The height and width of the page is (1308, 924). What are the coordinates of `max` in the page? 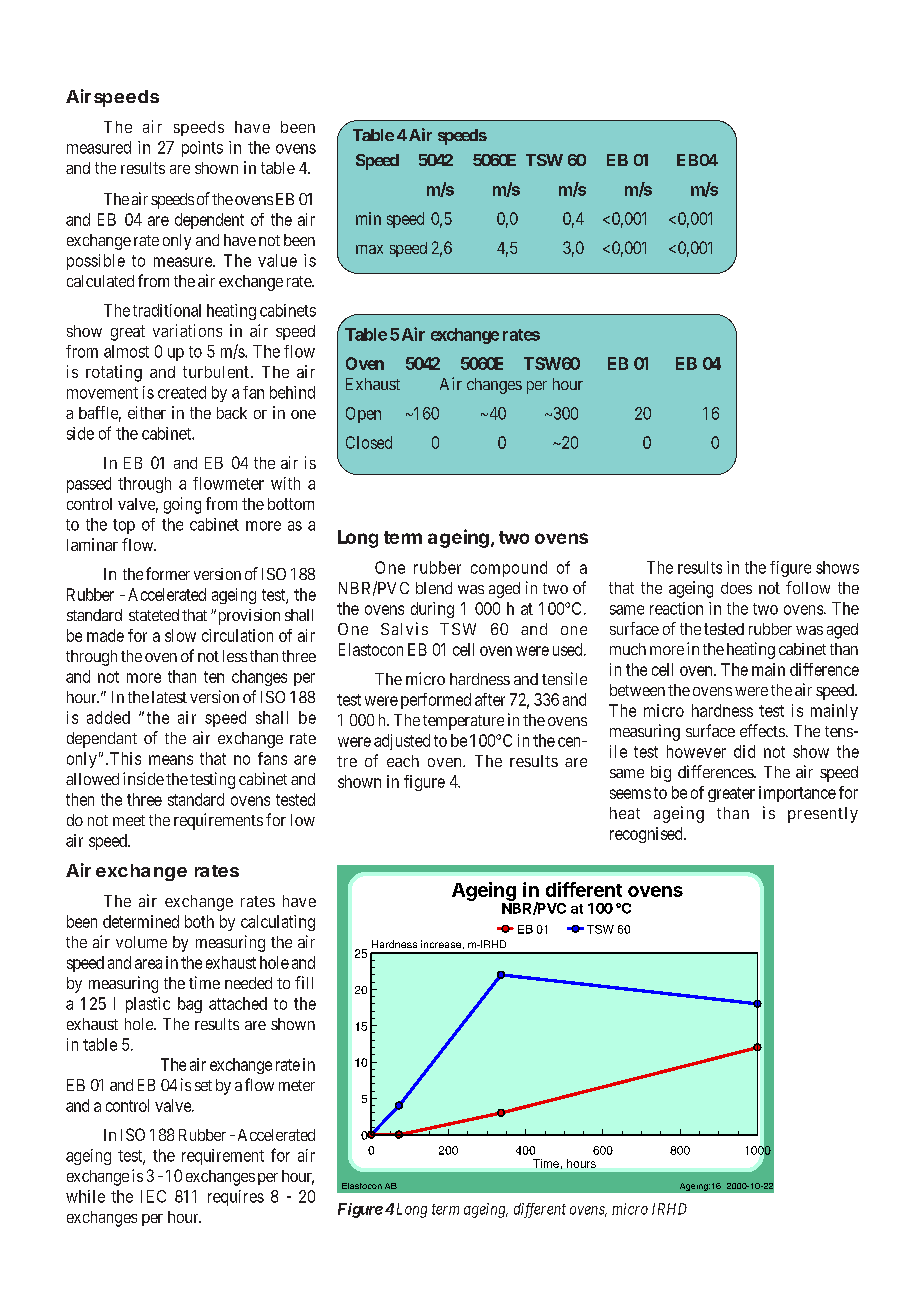 It's located at (369, 249).
